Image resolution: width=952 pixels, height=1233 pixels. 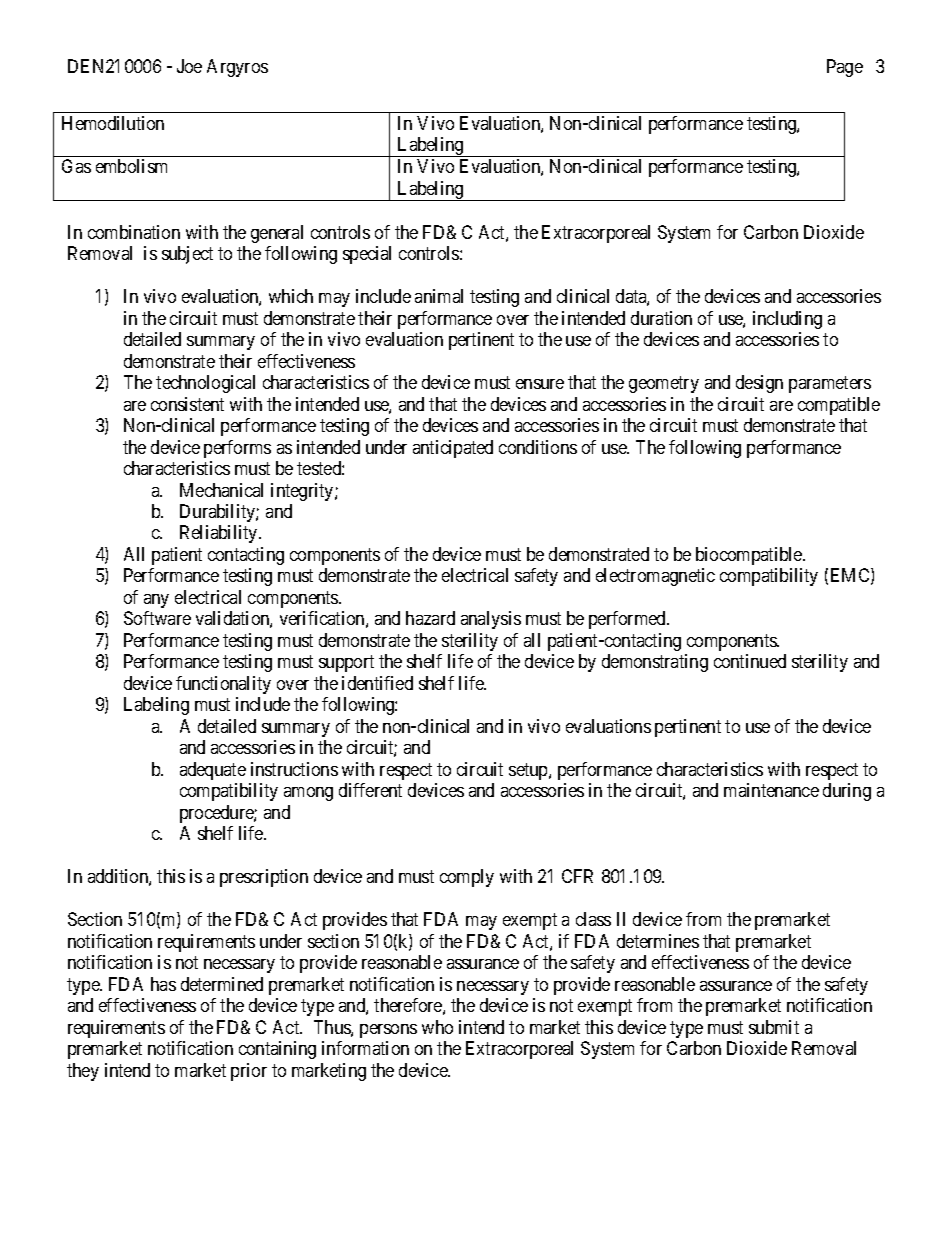 I want to click on maintenance, so click(x=771, y=790).
